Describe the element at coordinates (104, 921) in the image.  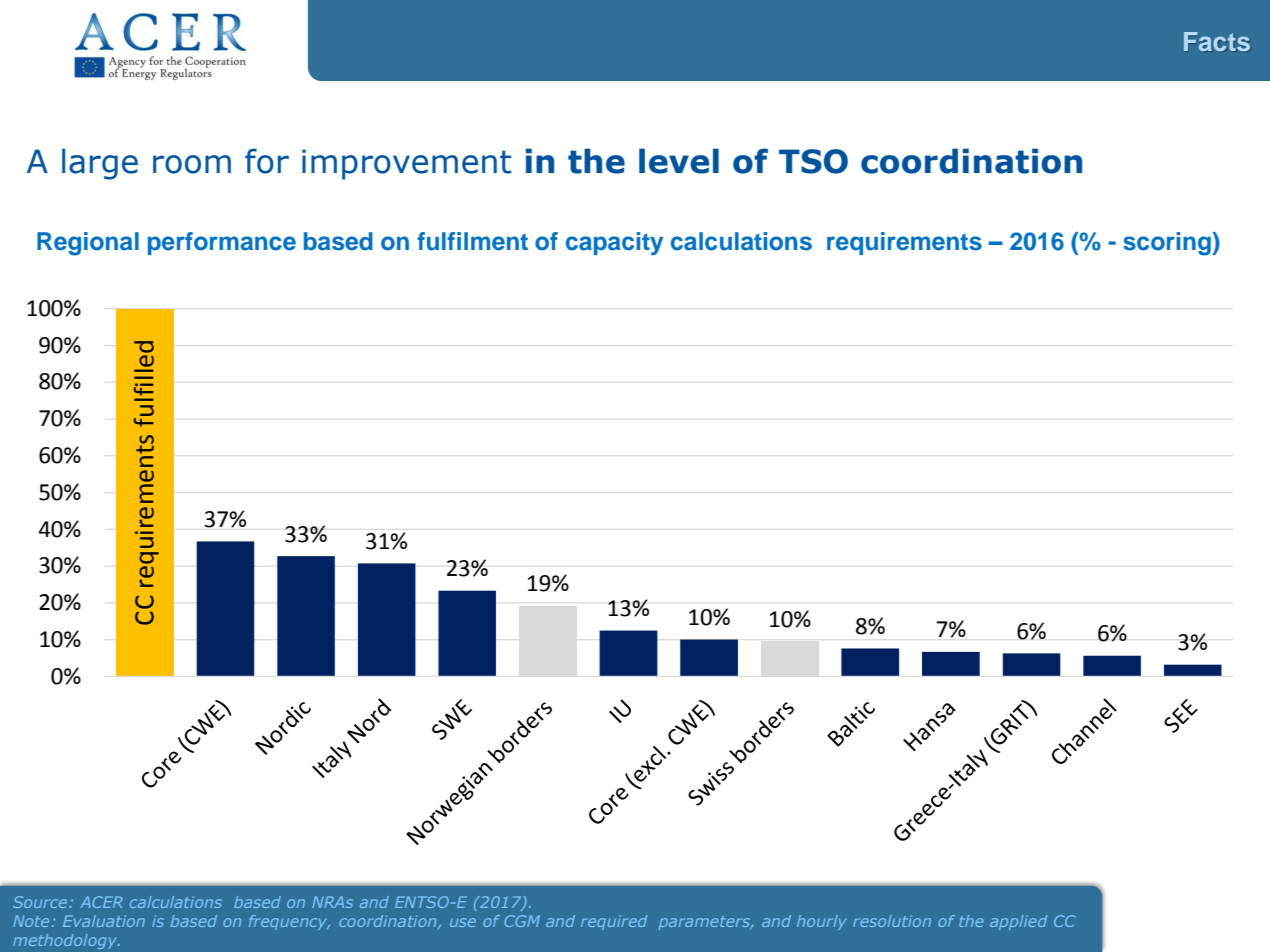
I see `Evaluation` at that location.
